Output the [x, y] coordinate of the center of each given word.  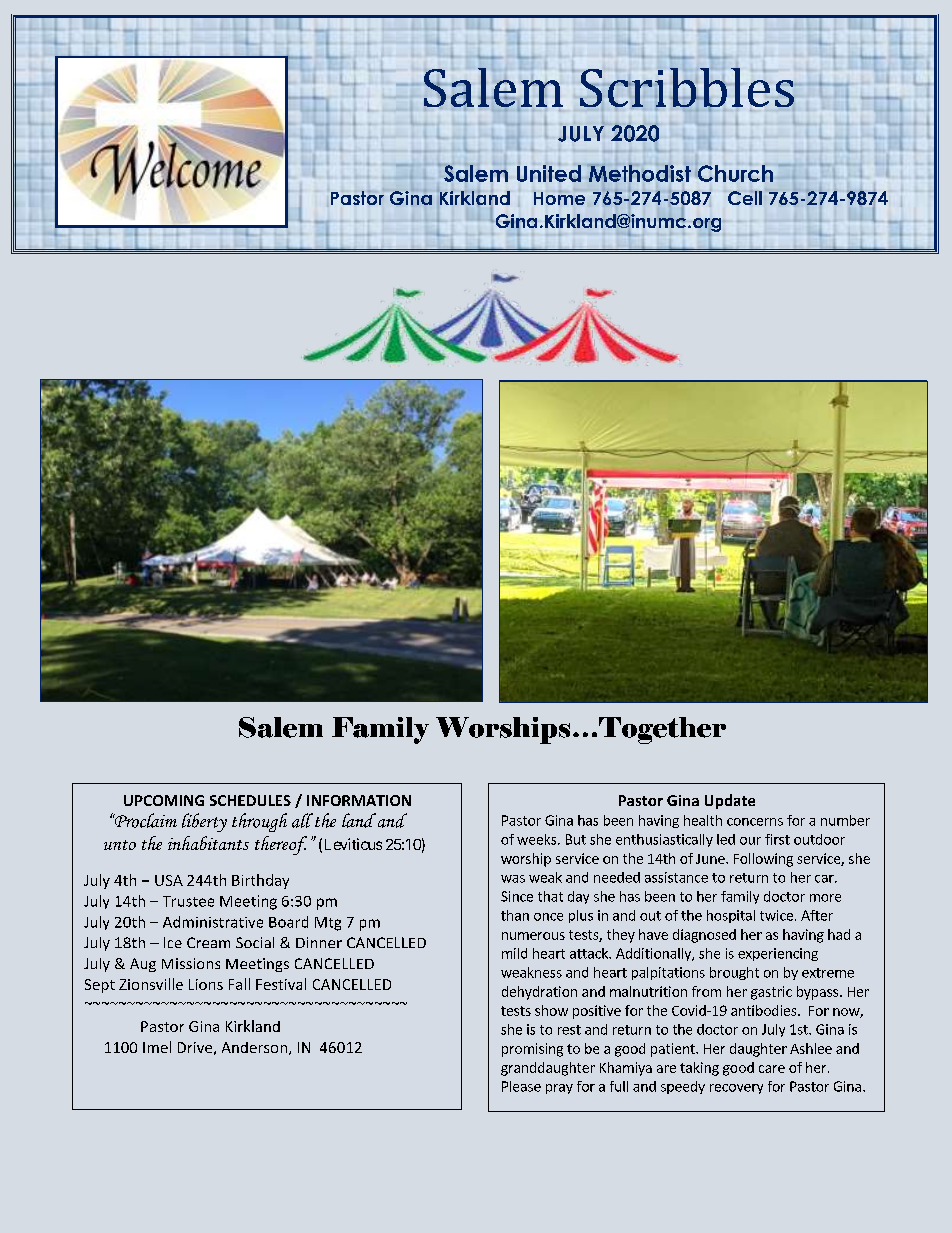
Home [559, 198]
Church [734, 172]
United [549, 172]
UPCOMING [164, 800]
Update [730, 801]
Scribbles [687, 89]
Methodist [640, 173]
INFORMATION [359, 800]
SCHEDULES [250, 800]
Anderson [254, 1047]
